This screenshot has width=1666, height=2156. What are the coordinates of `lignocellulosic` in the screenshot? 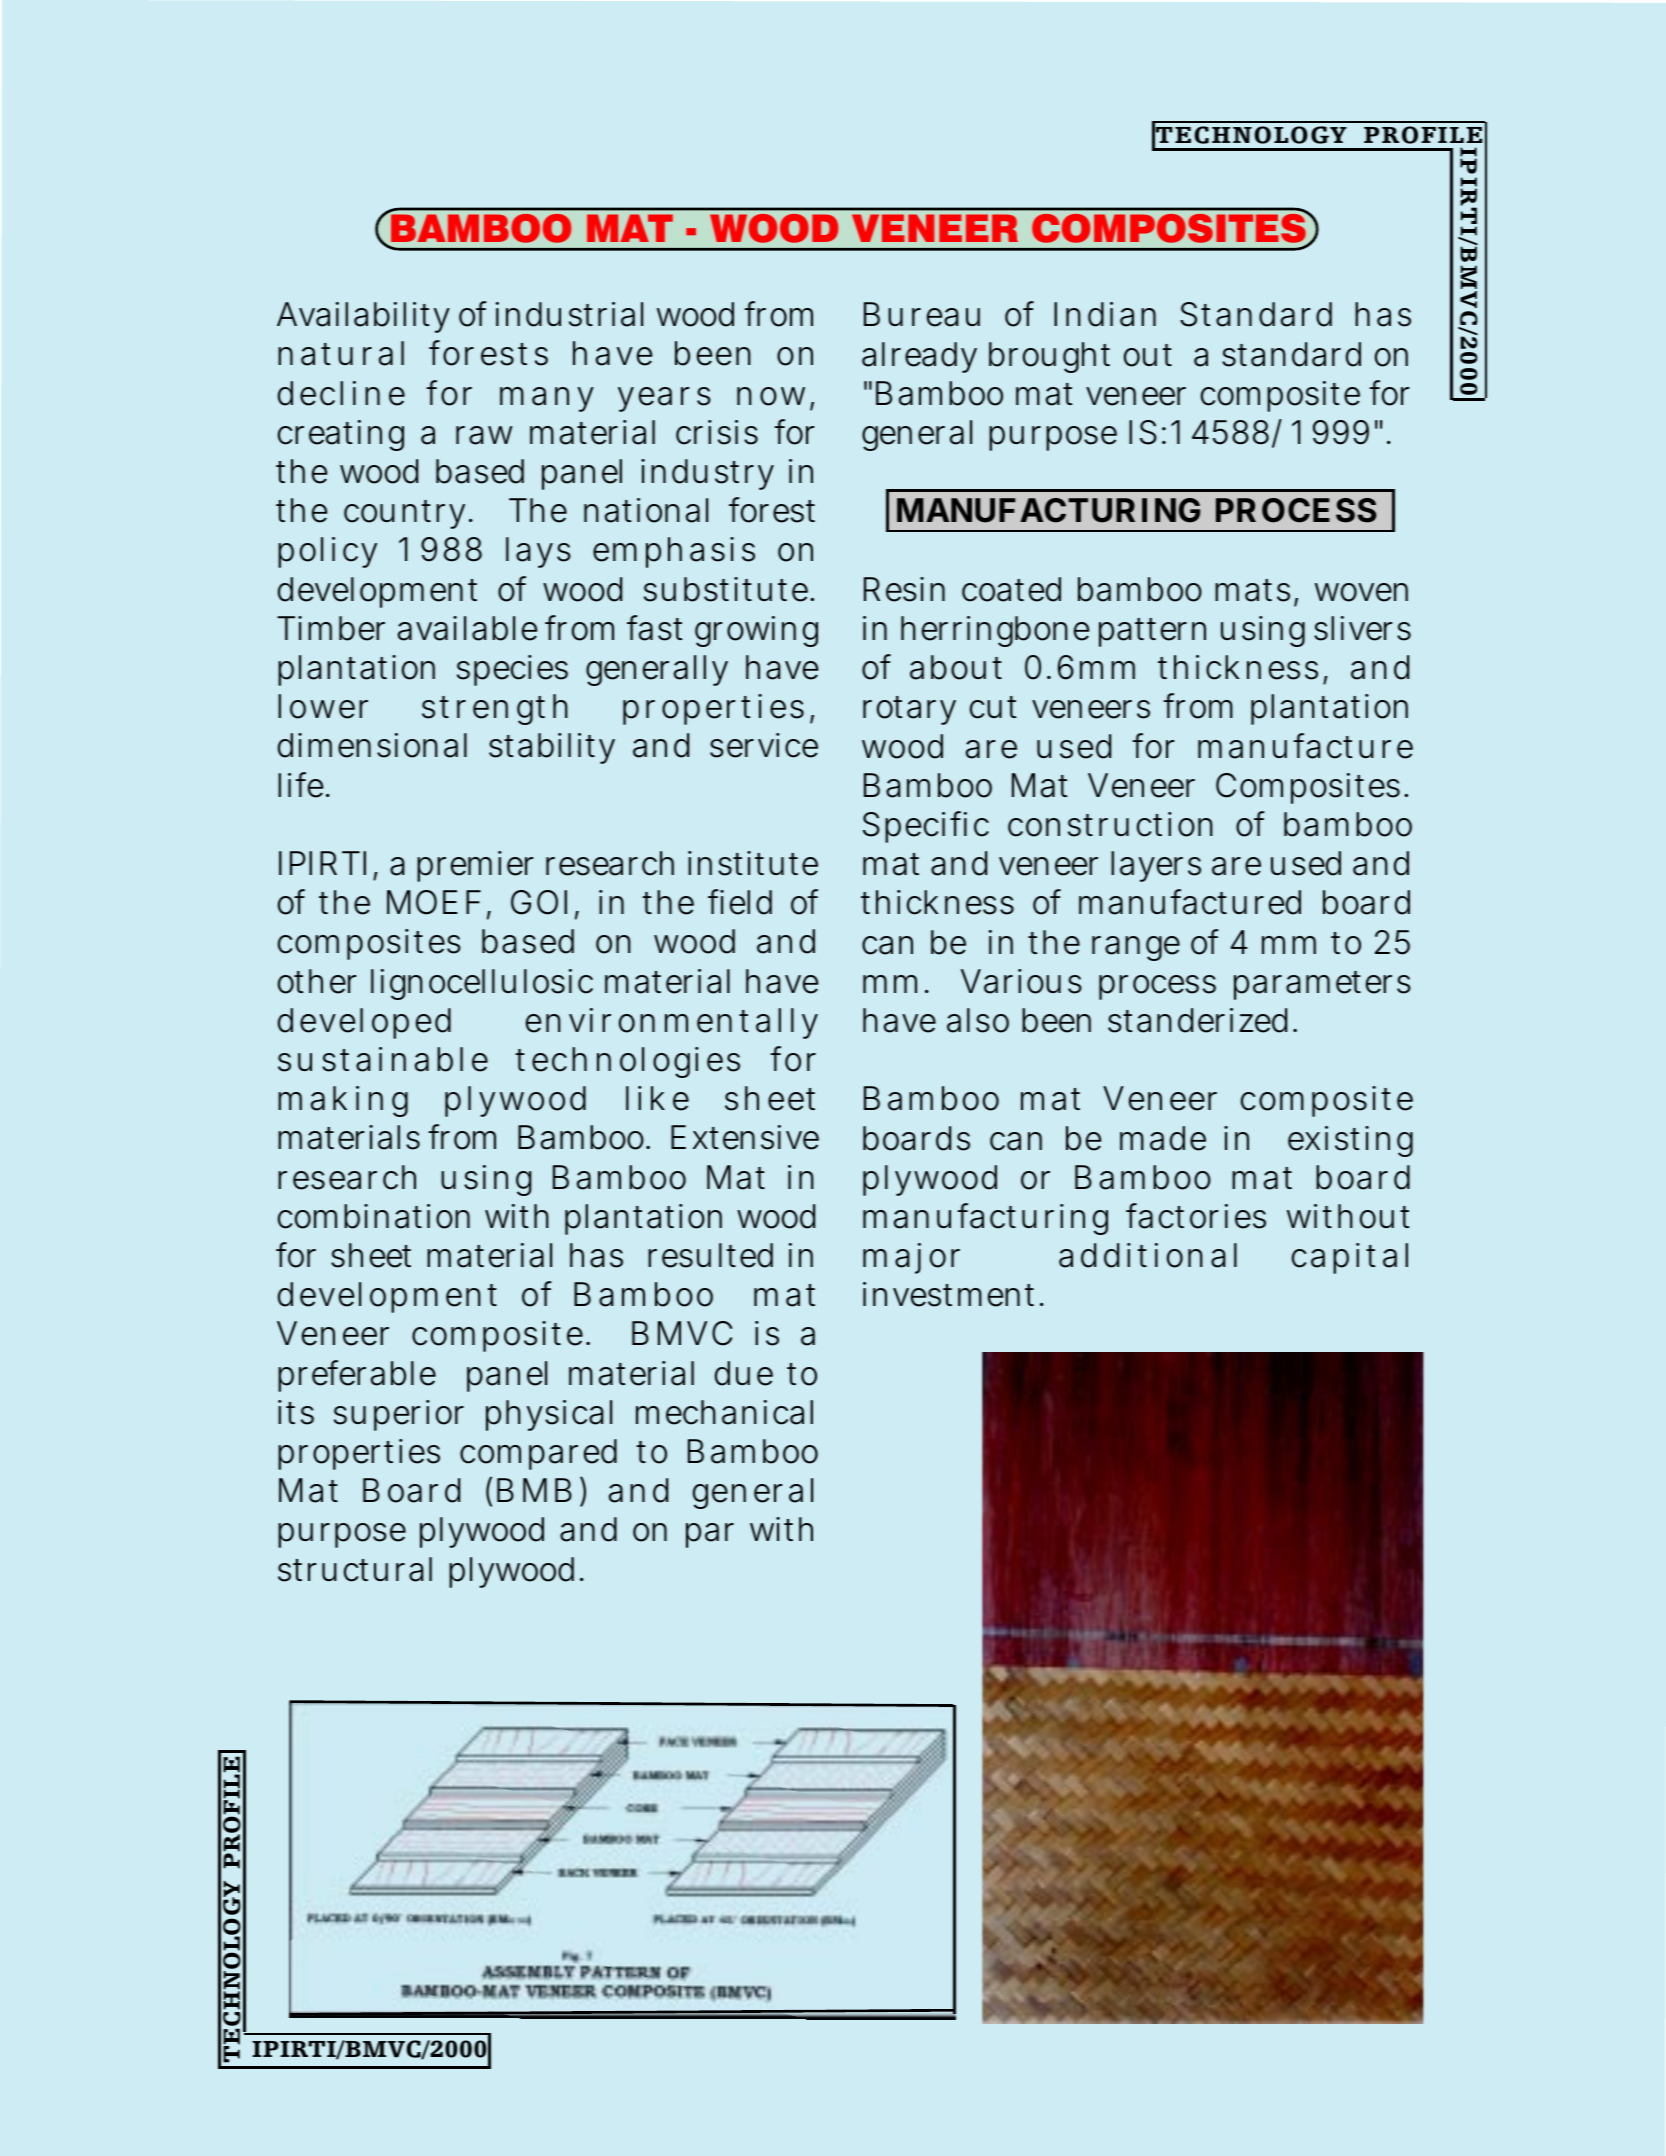 It's located at (482, 984).
